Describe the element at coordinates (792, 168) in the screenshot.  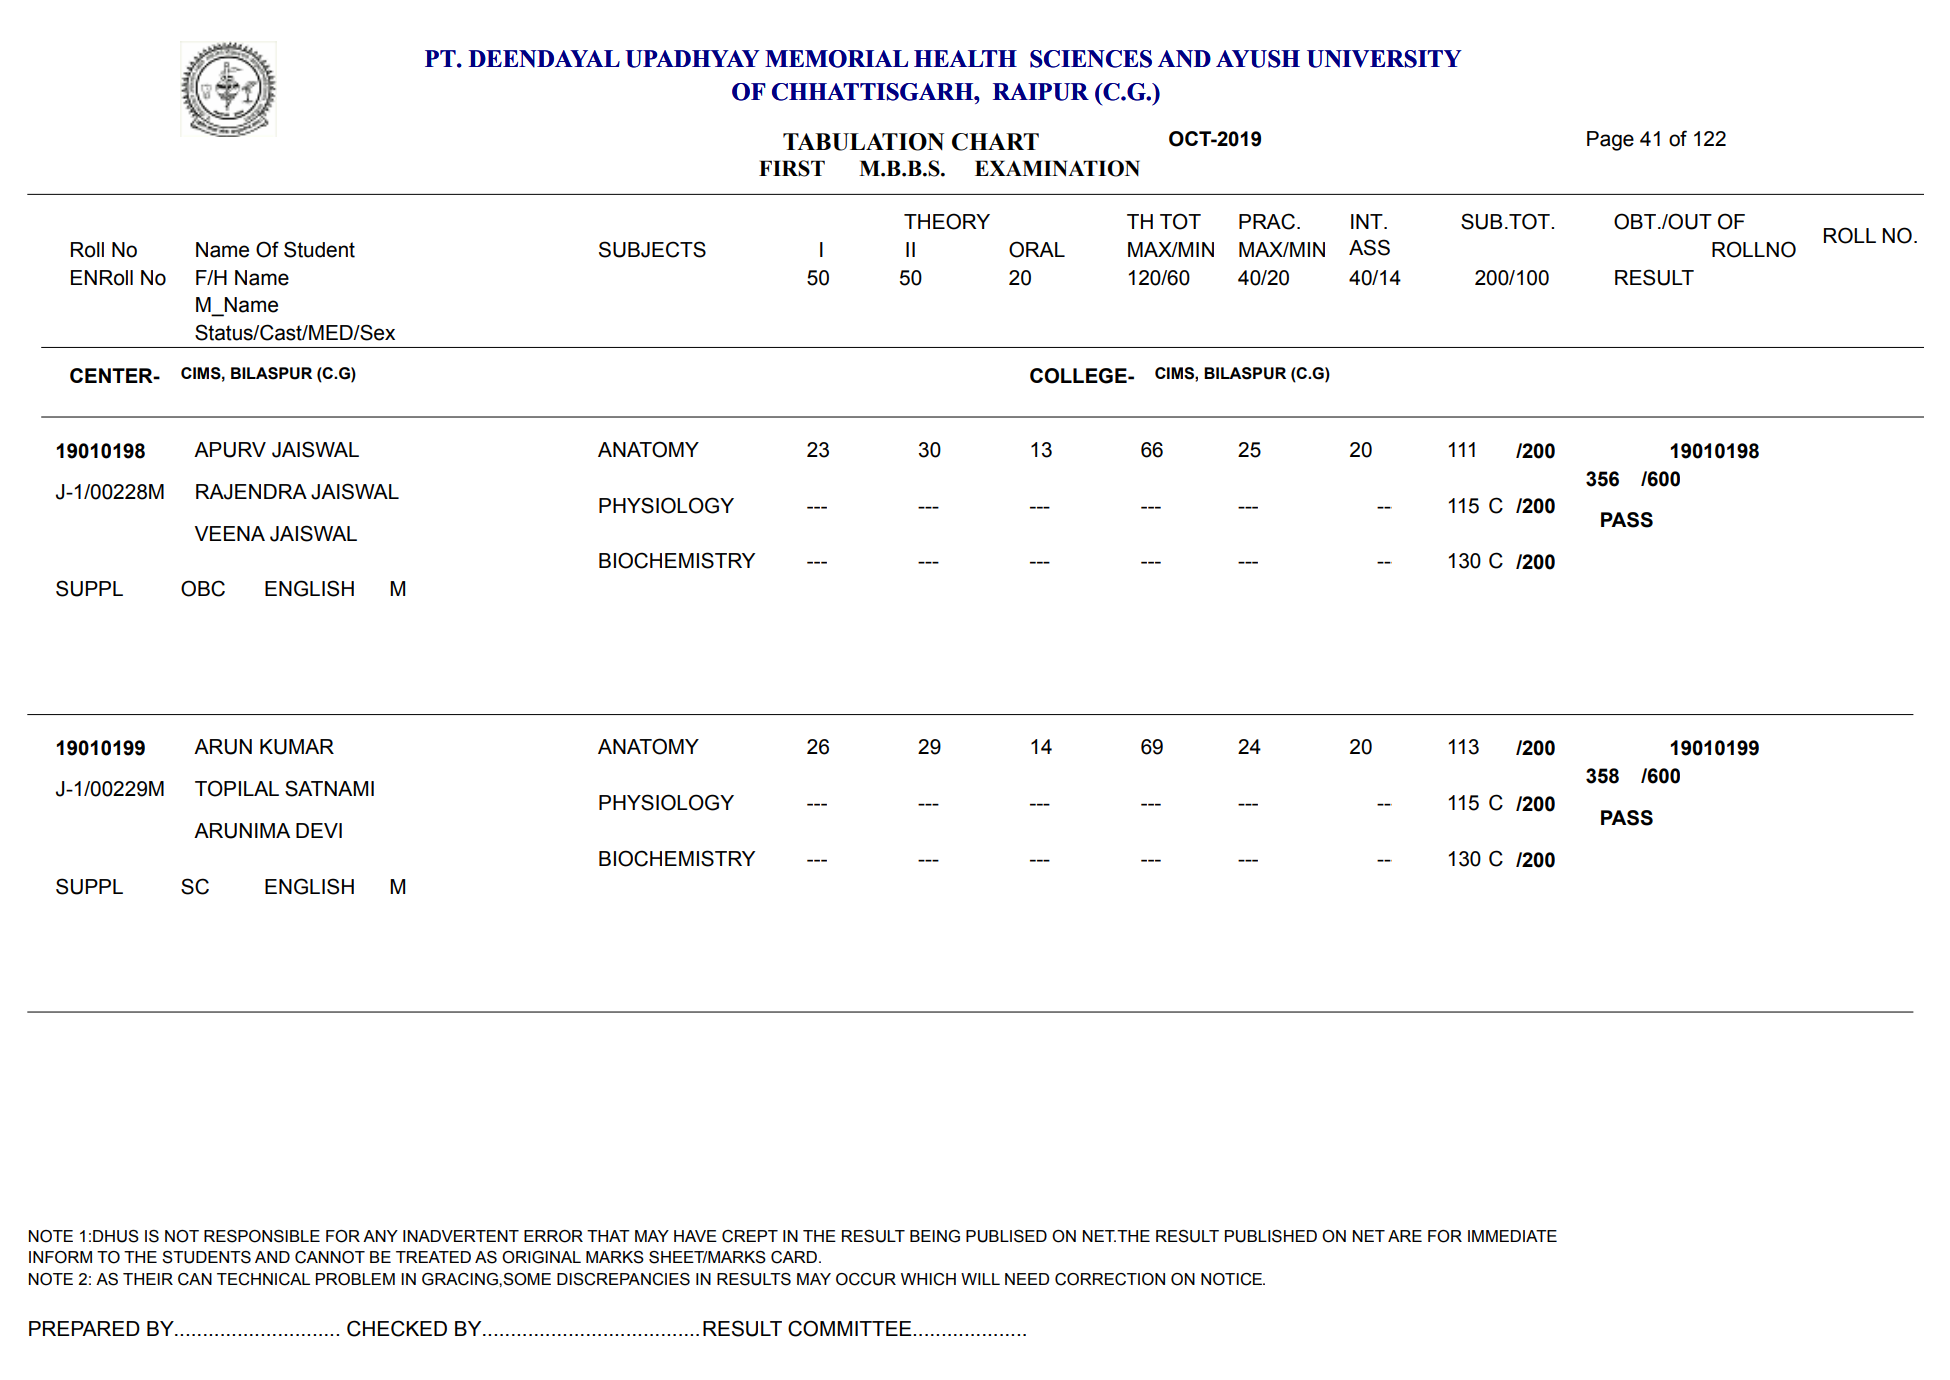
I see `FIRST` at that location.
